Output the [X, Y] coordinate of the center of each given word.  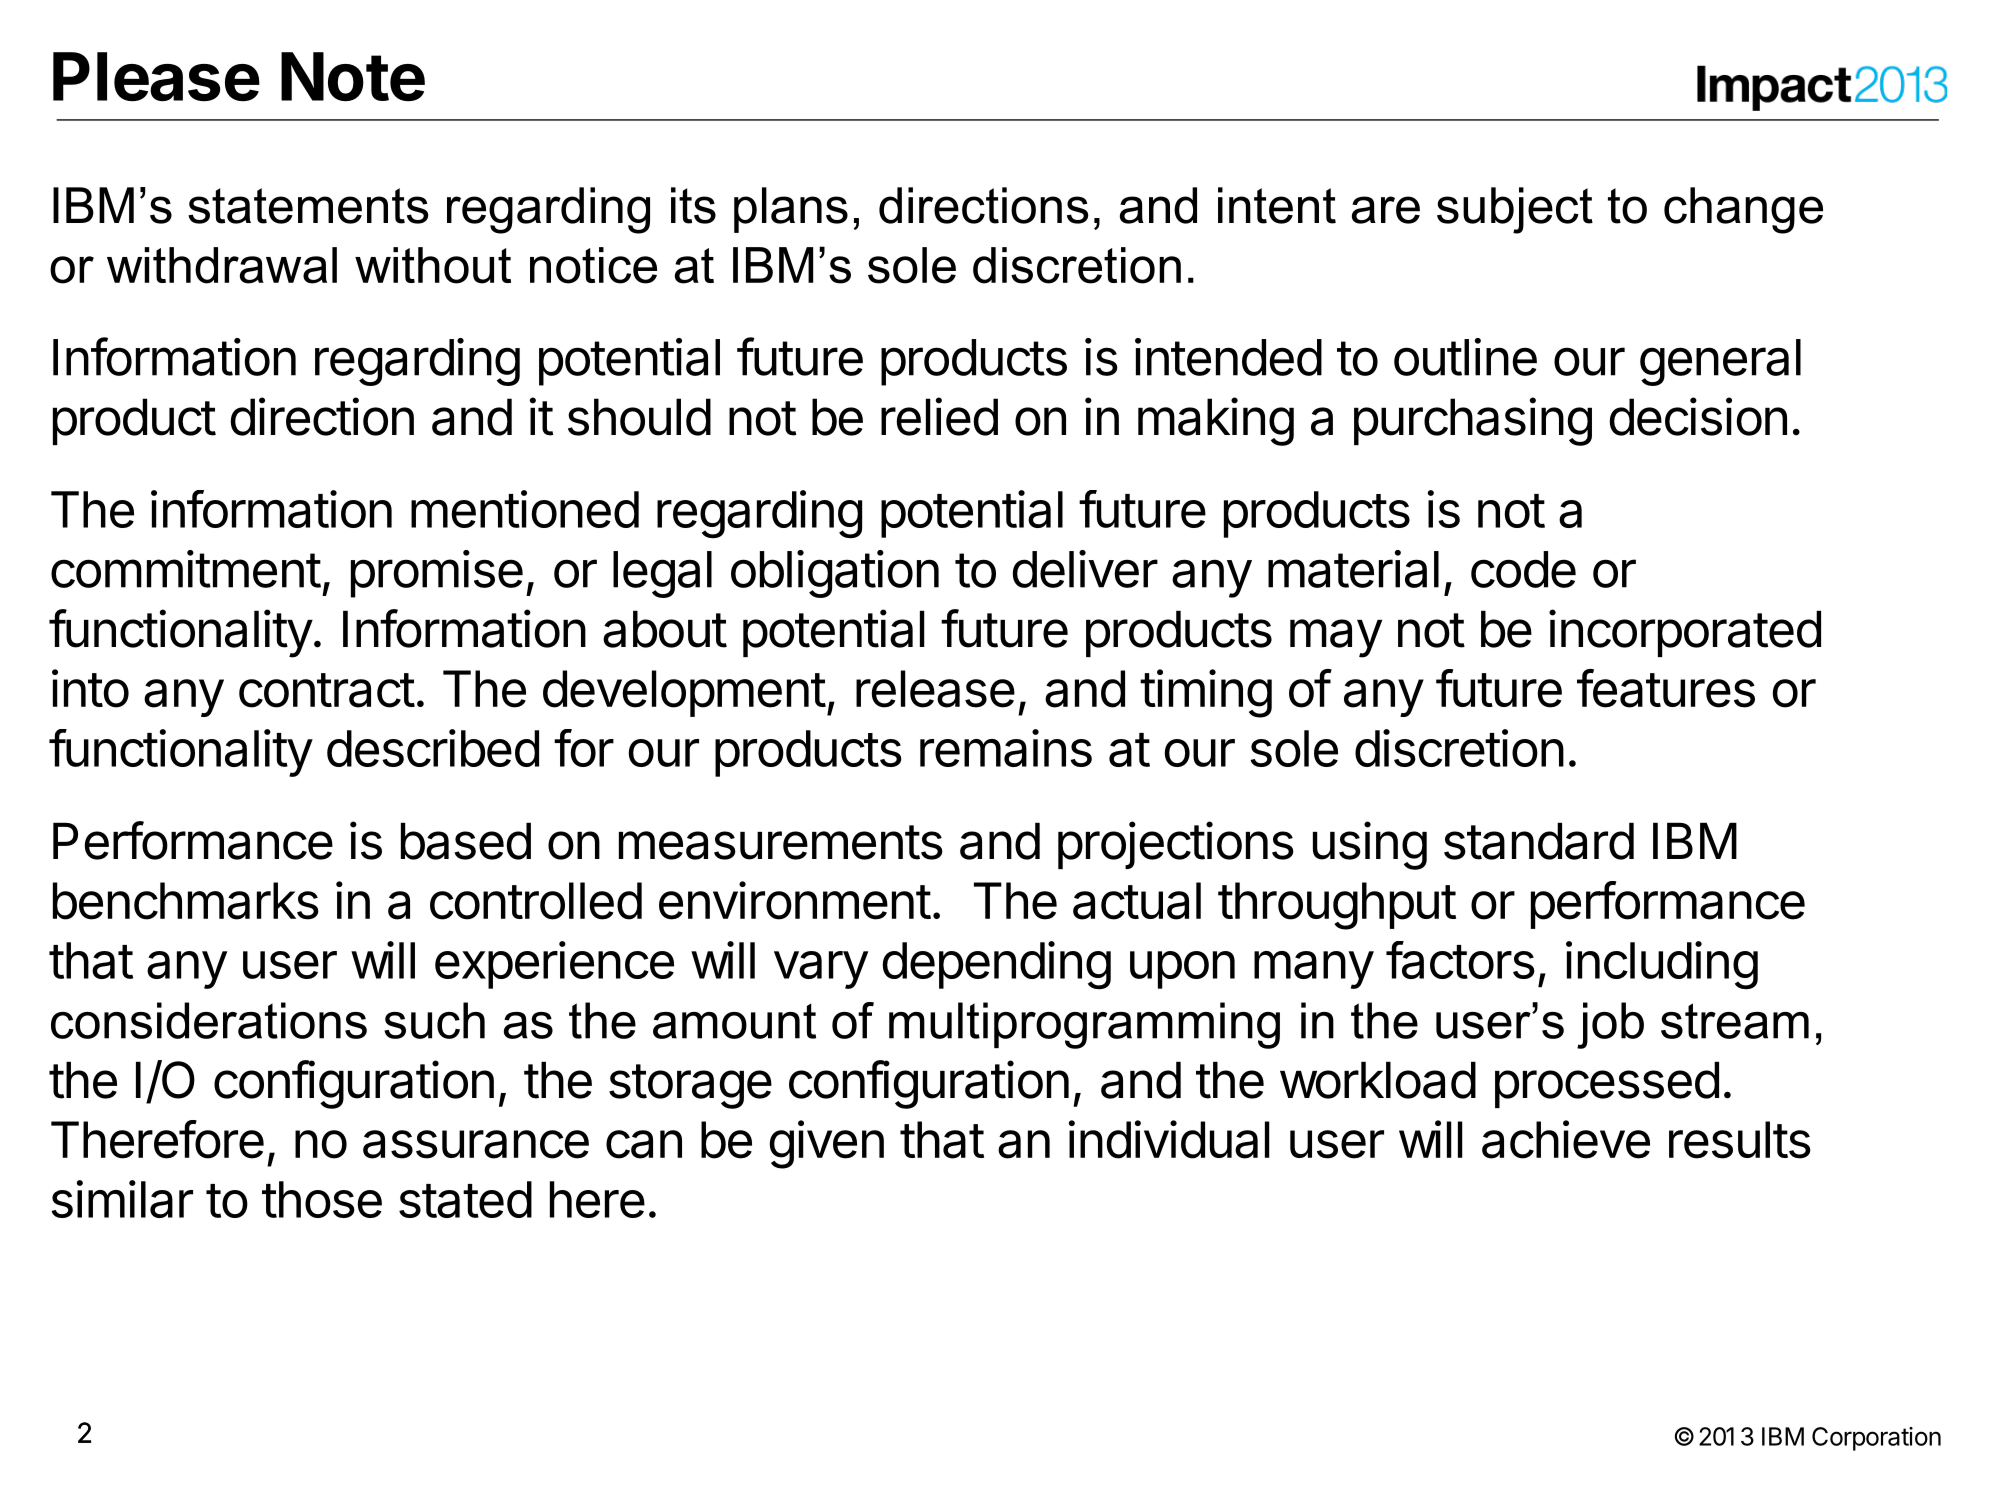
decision [1698, 416]
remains [1006, 748]
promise [437, 574]
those [322, 1199]
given [827, 1144]
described [433, 748]
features [1666, 688]
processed [1607, 1084]
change [1743, 210]
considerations [209, 1020]
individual [1169, 1139]
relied [939, 416]
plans [791, 210]
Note [353, 77]
